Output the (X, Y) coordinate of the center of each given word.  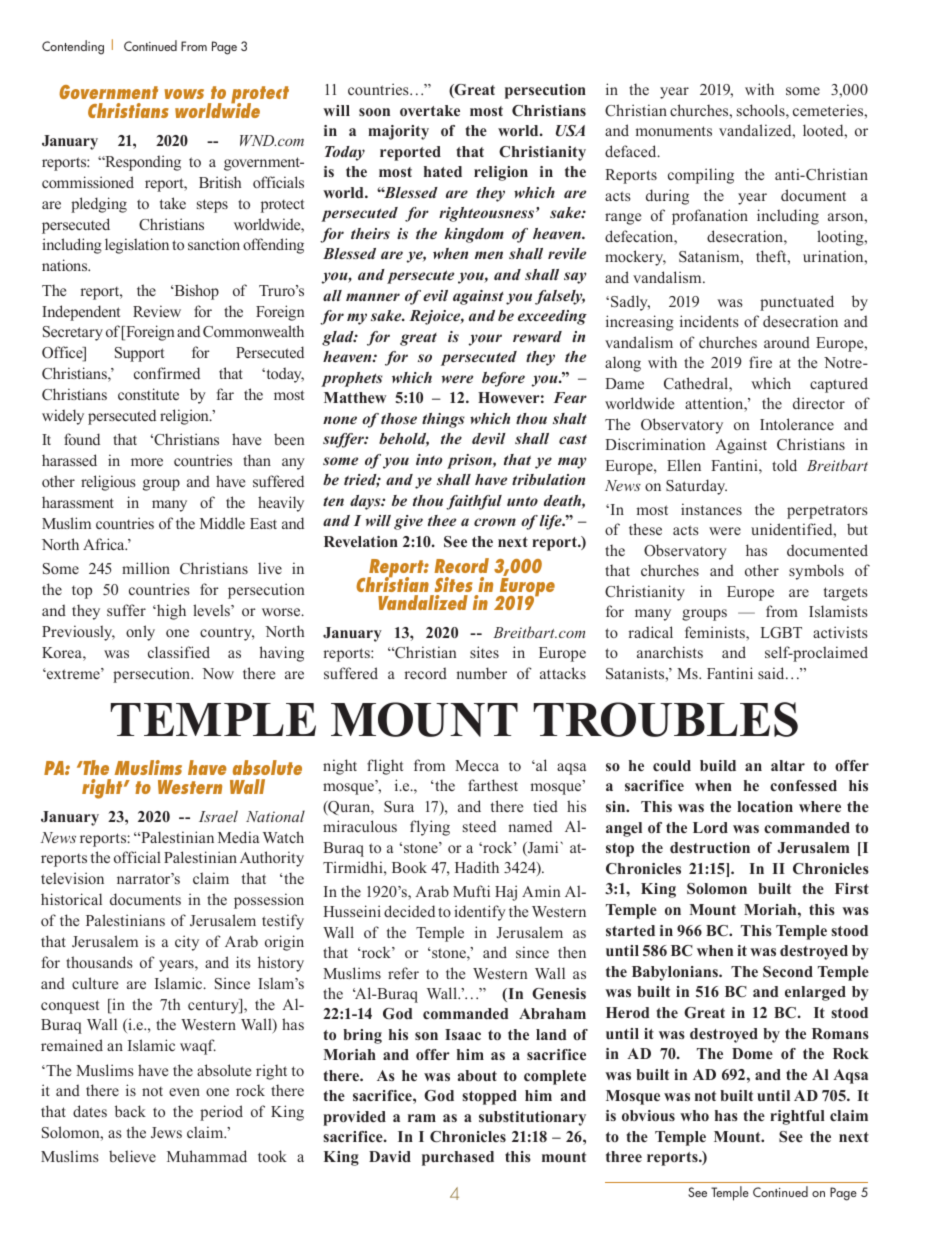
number (481, 673)
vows (184, 94)
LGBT (781, 633)
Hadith (477, 867)
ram (422, 1118)
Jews (166, 1132)
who (694, 1115)
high (170, 612)
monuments (674, 131)
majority (398, 132)
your (485, 340)
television (72, 878)
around (787, 342)
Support (139, 354)
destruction (710, 847)
